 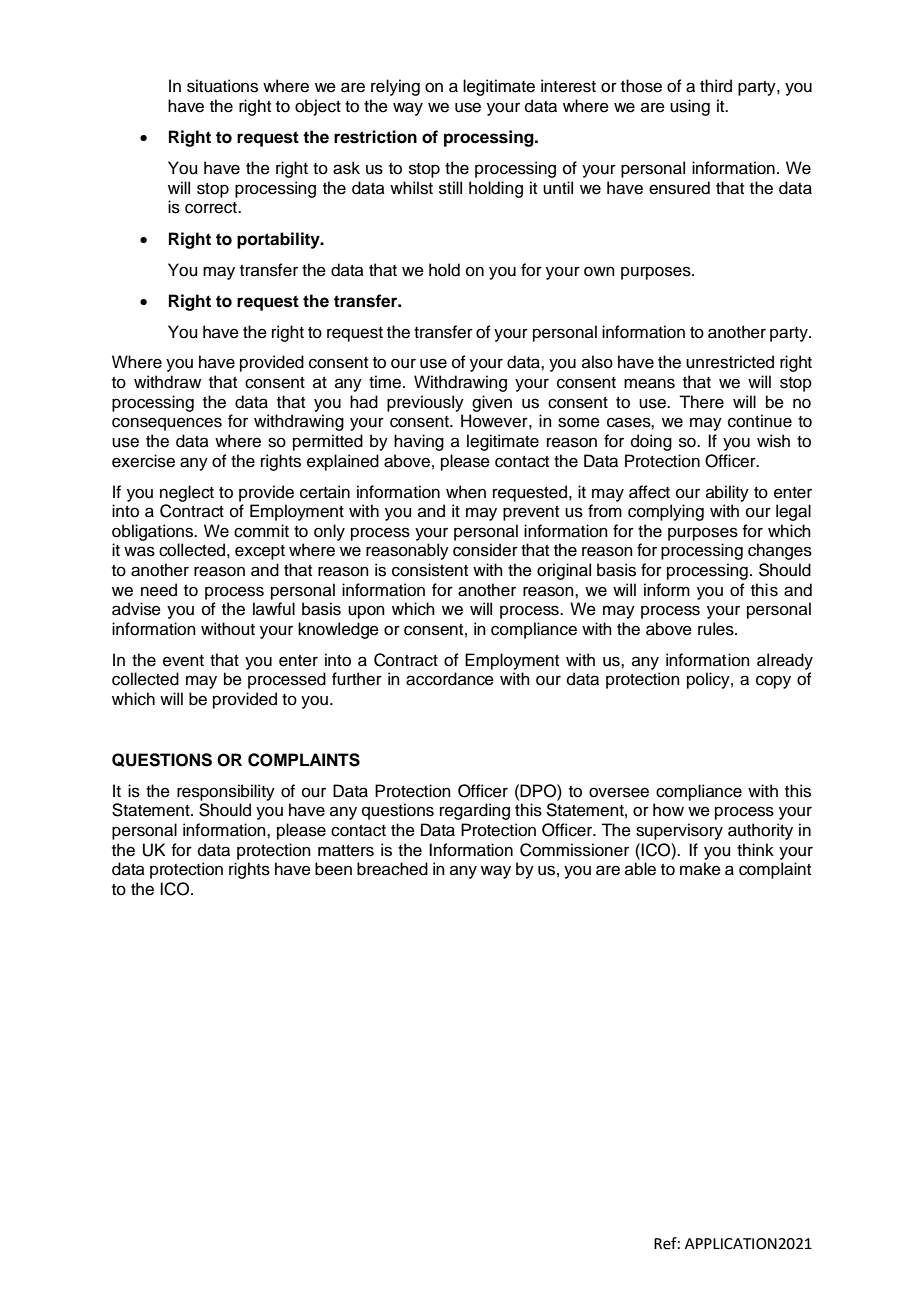 What do you see at coordinates (466, 492) in the image?
I see `when` at bounding box center [466, 492].
